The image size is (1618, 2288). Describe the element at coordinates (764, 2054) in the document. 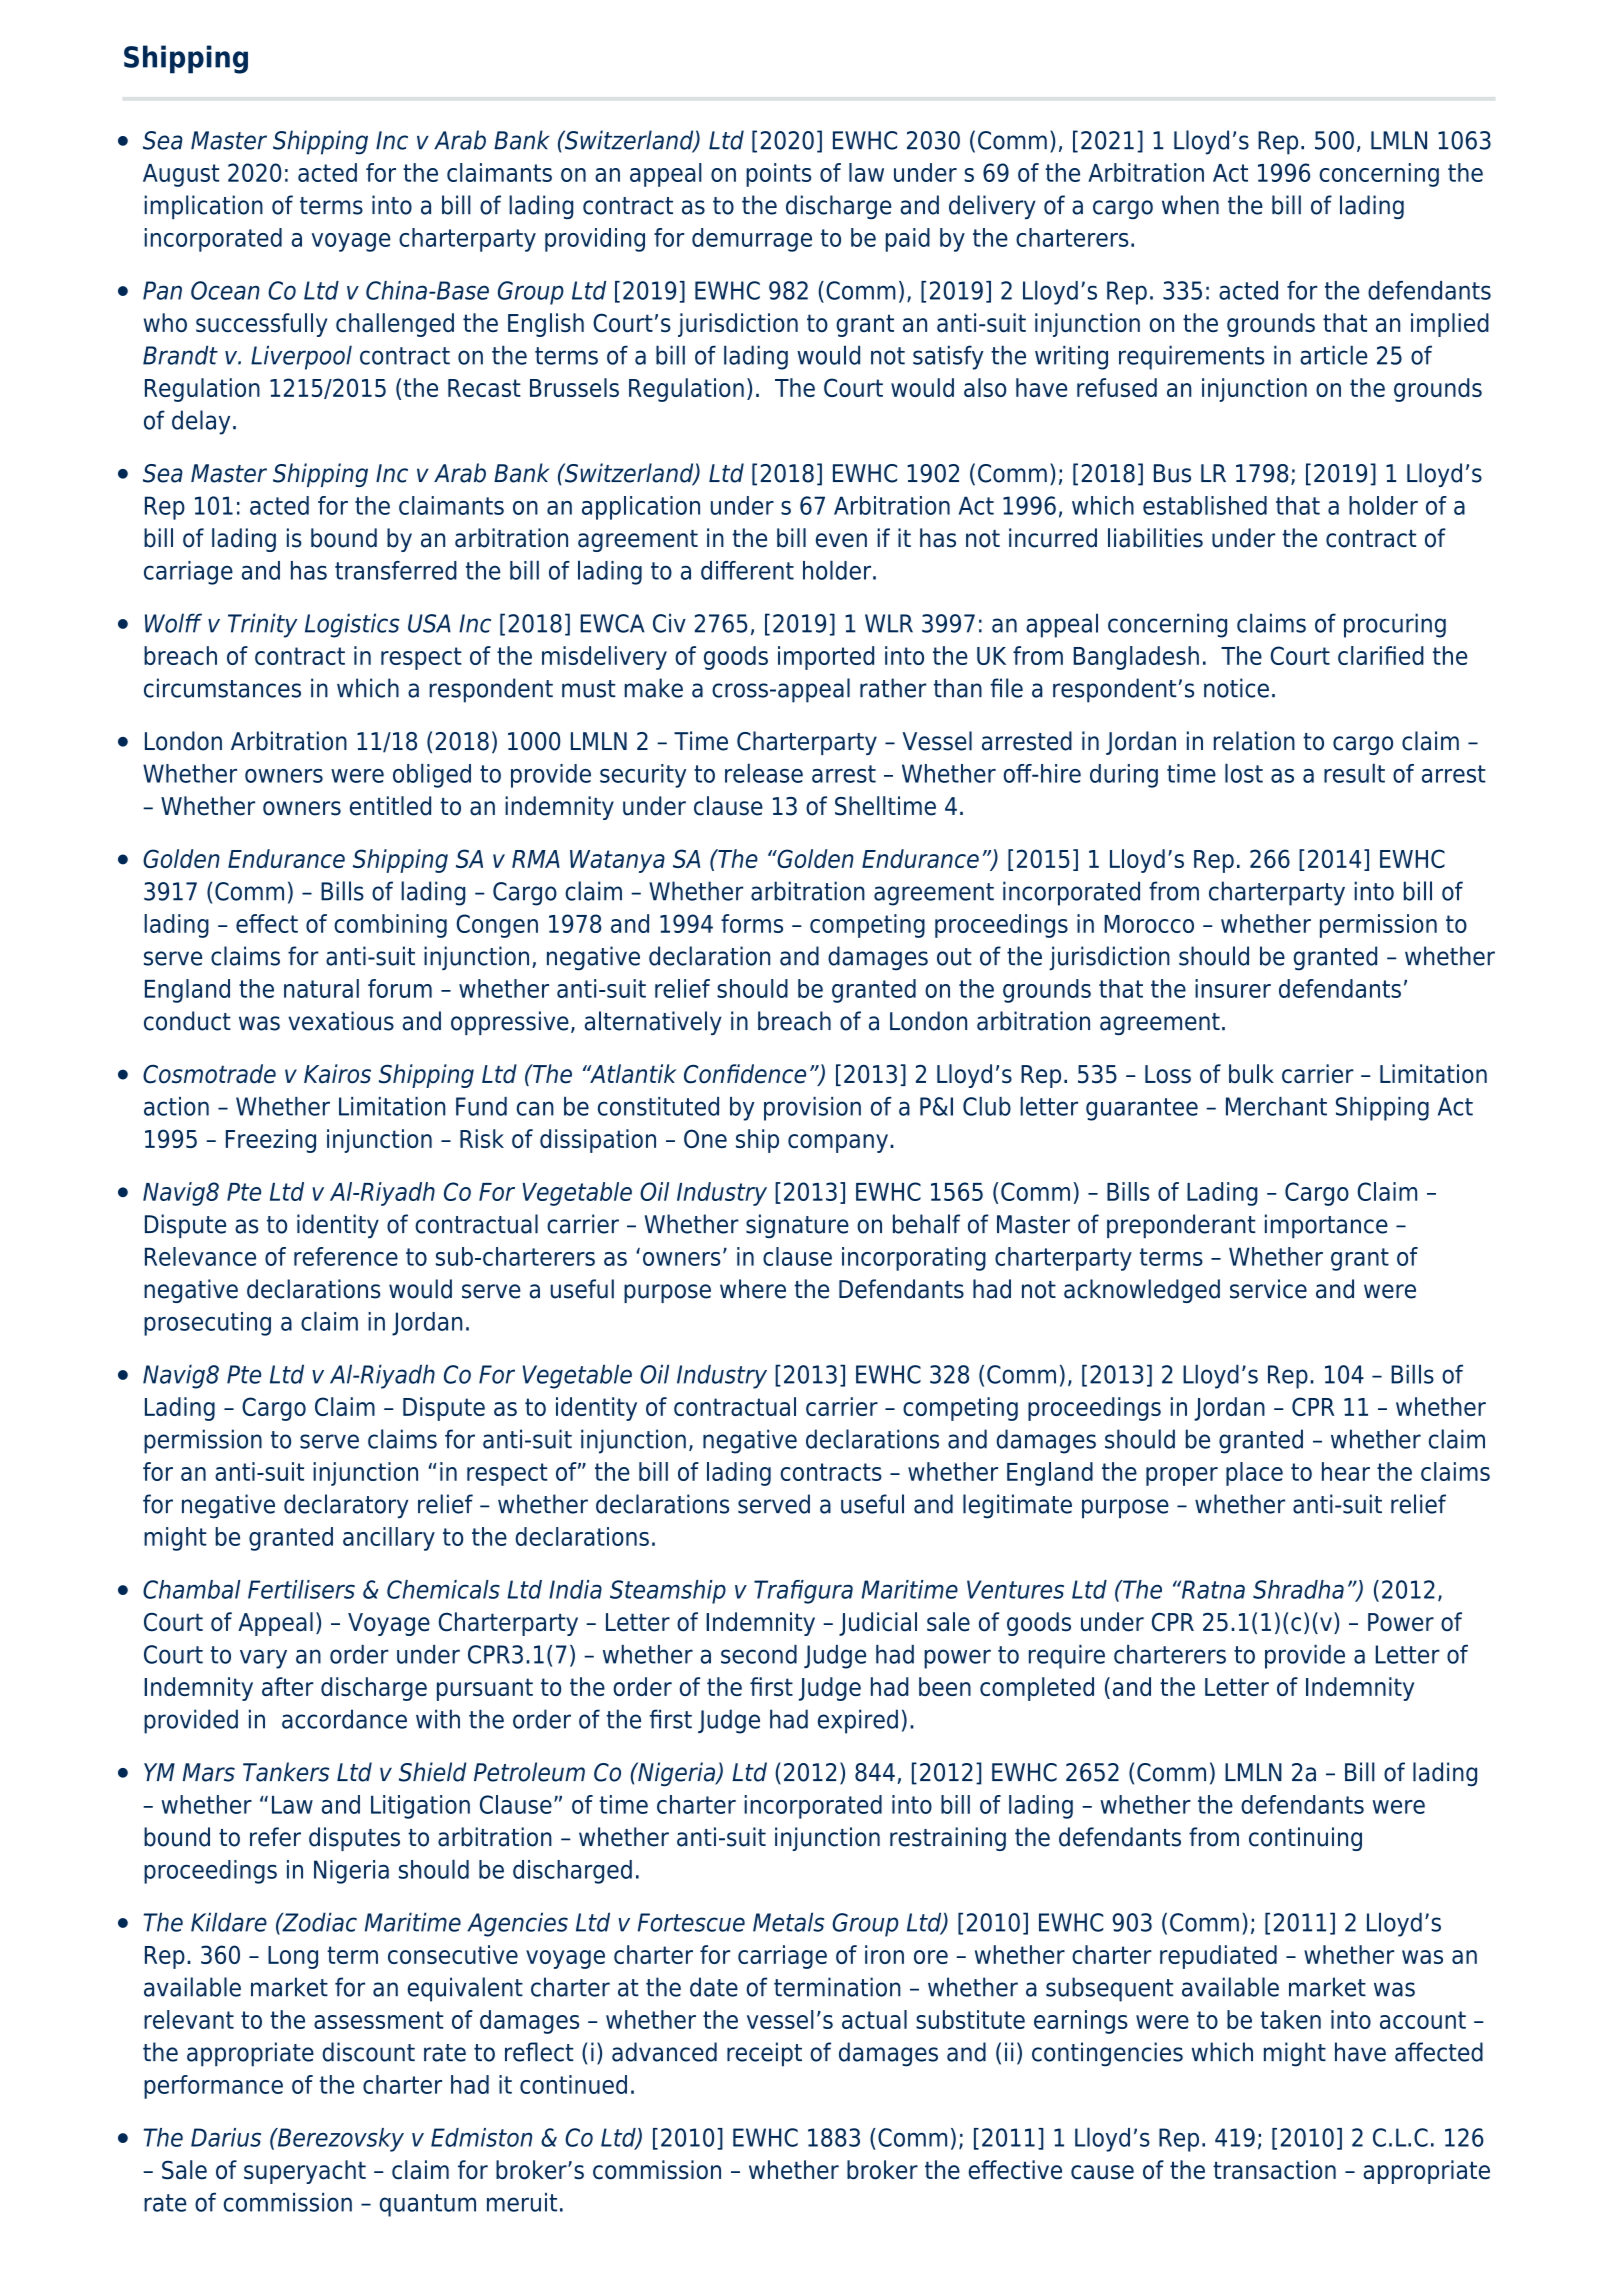

I see `receipt` at that location.
